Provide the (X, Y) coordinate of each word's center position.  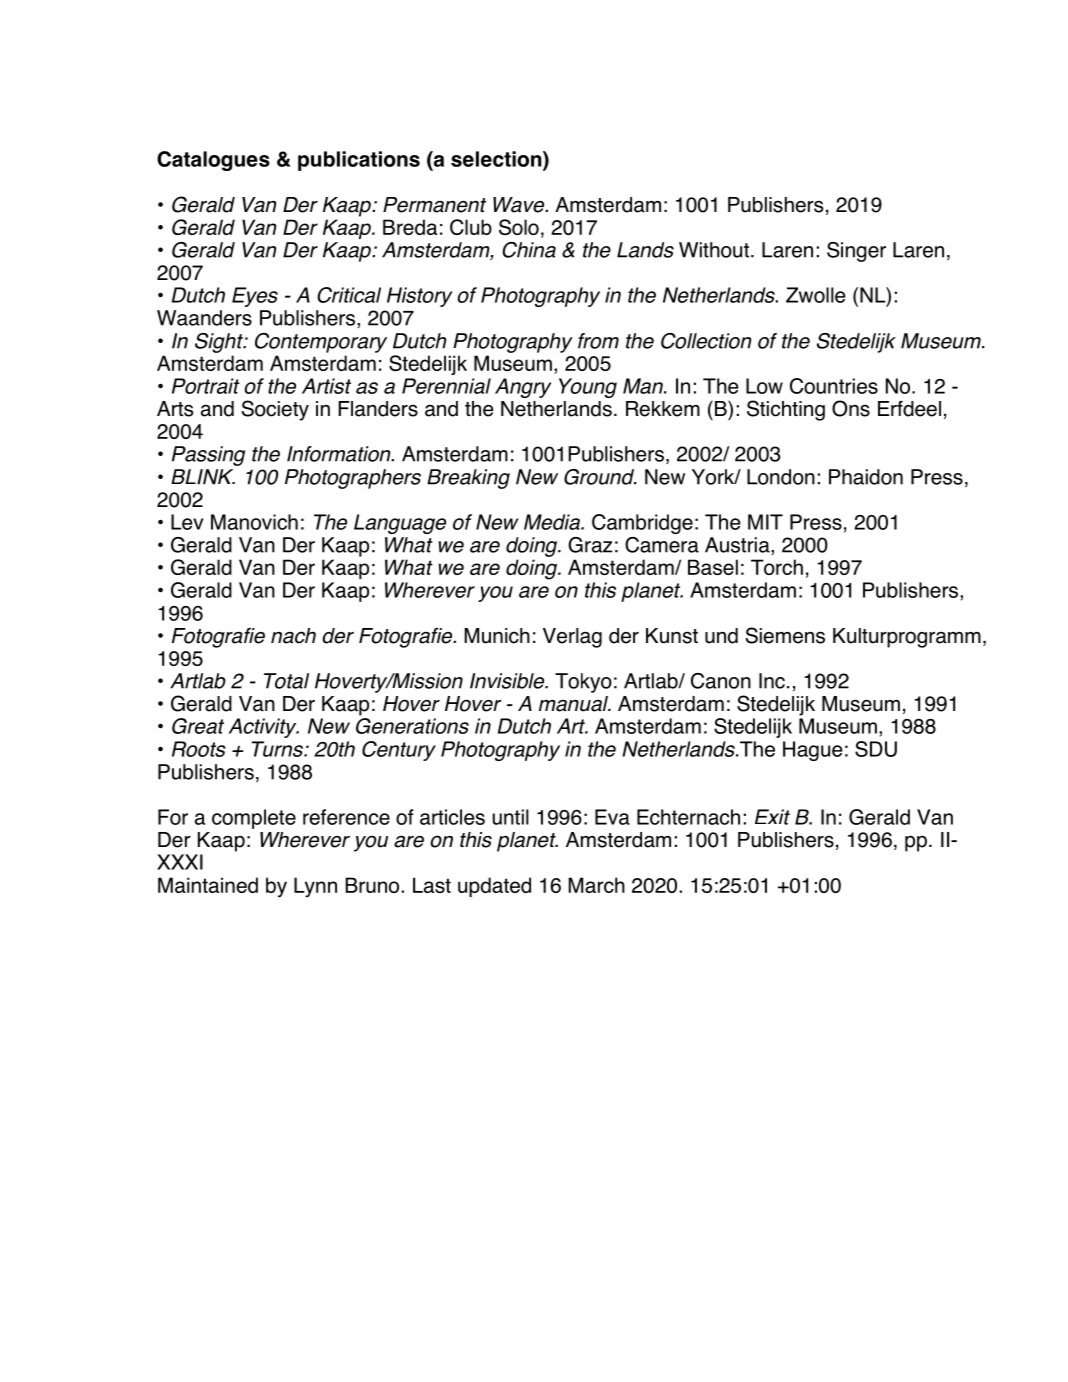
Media (553, 522)
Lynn (315, 887)
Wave (520, 205)
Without (714, 250)
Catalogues (213, 161)
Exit (772, 817)
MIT (765, 522)
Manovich (254, 522)
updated (494, 887)
